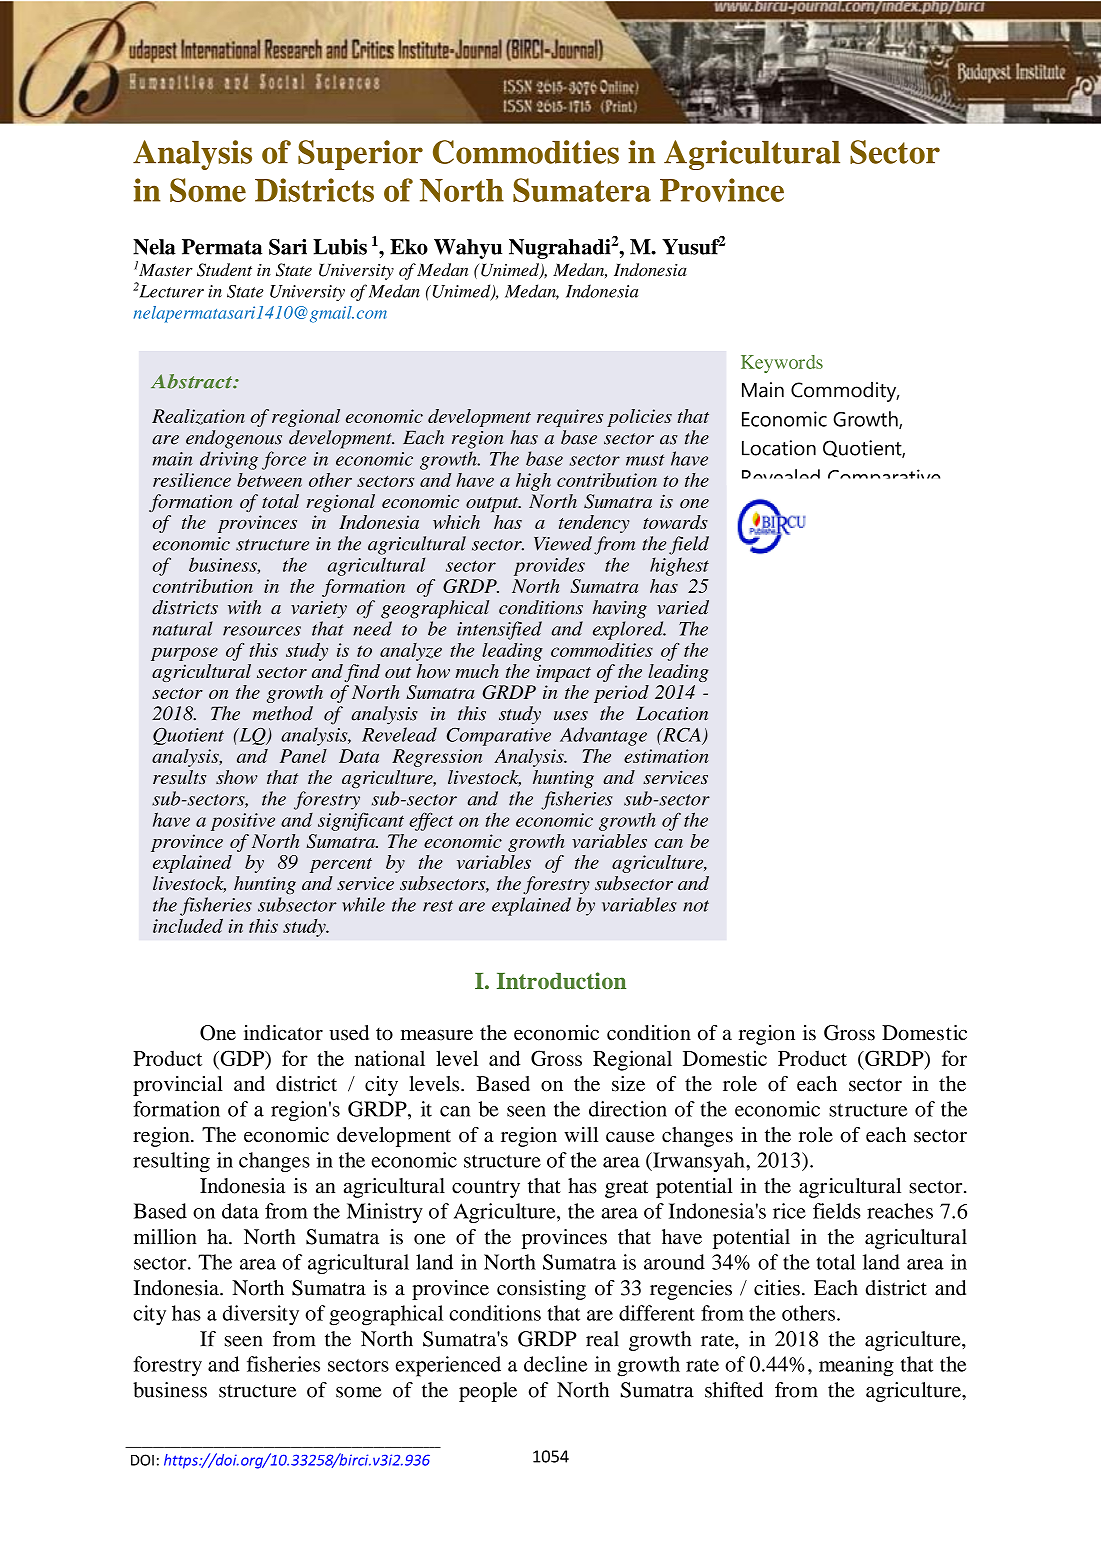  Describe the element at coordinates (242, 1059) in the screenshot. I see `GDP` at that location.
